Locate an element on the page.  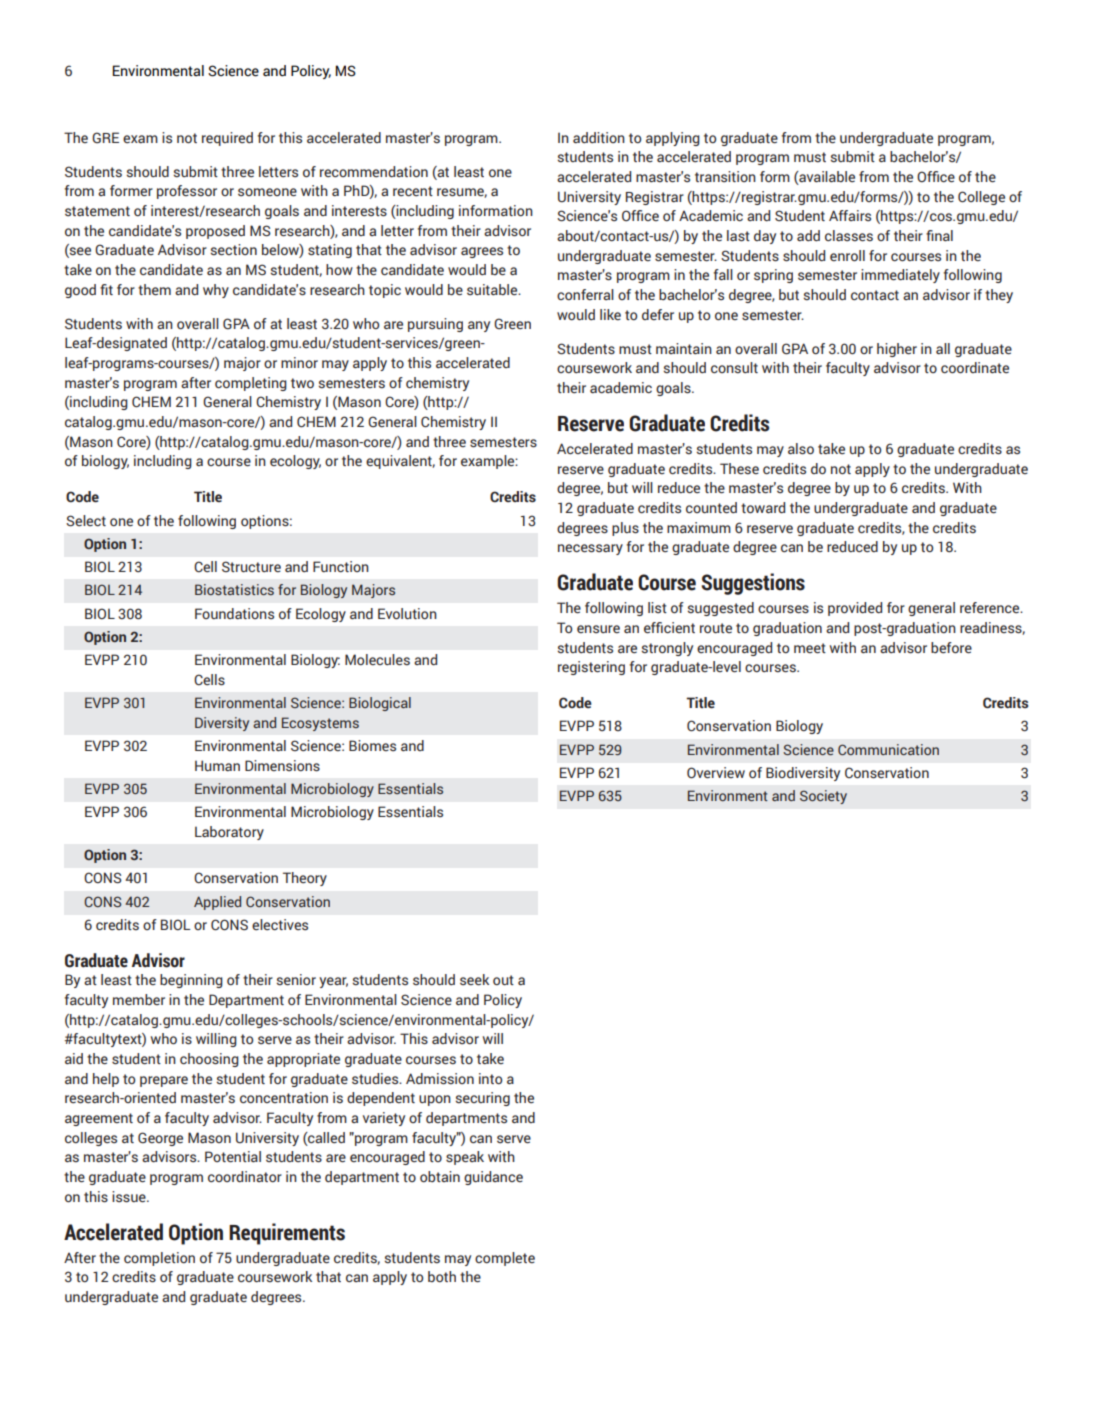
Communication is located at coordinates (888, 749).
